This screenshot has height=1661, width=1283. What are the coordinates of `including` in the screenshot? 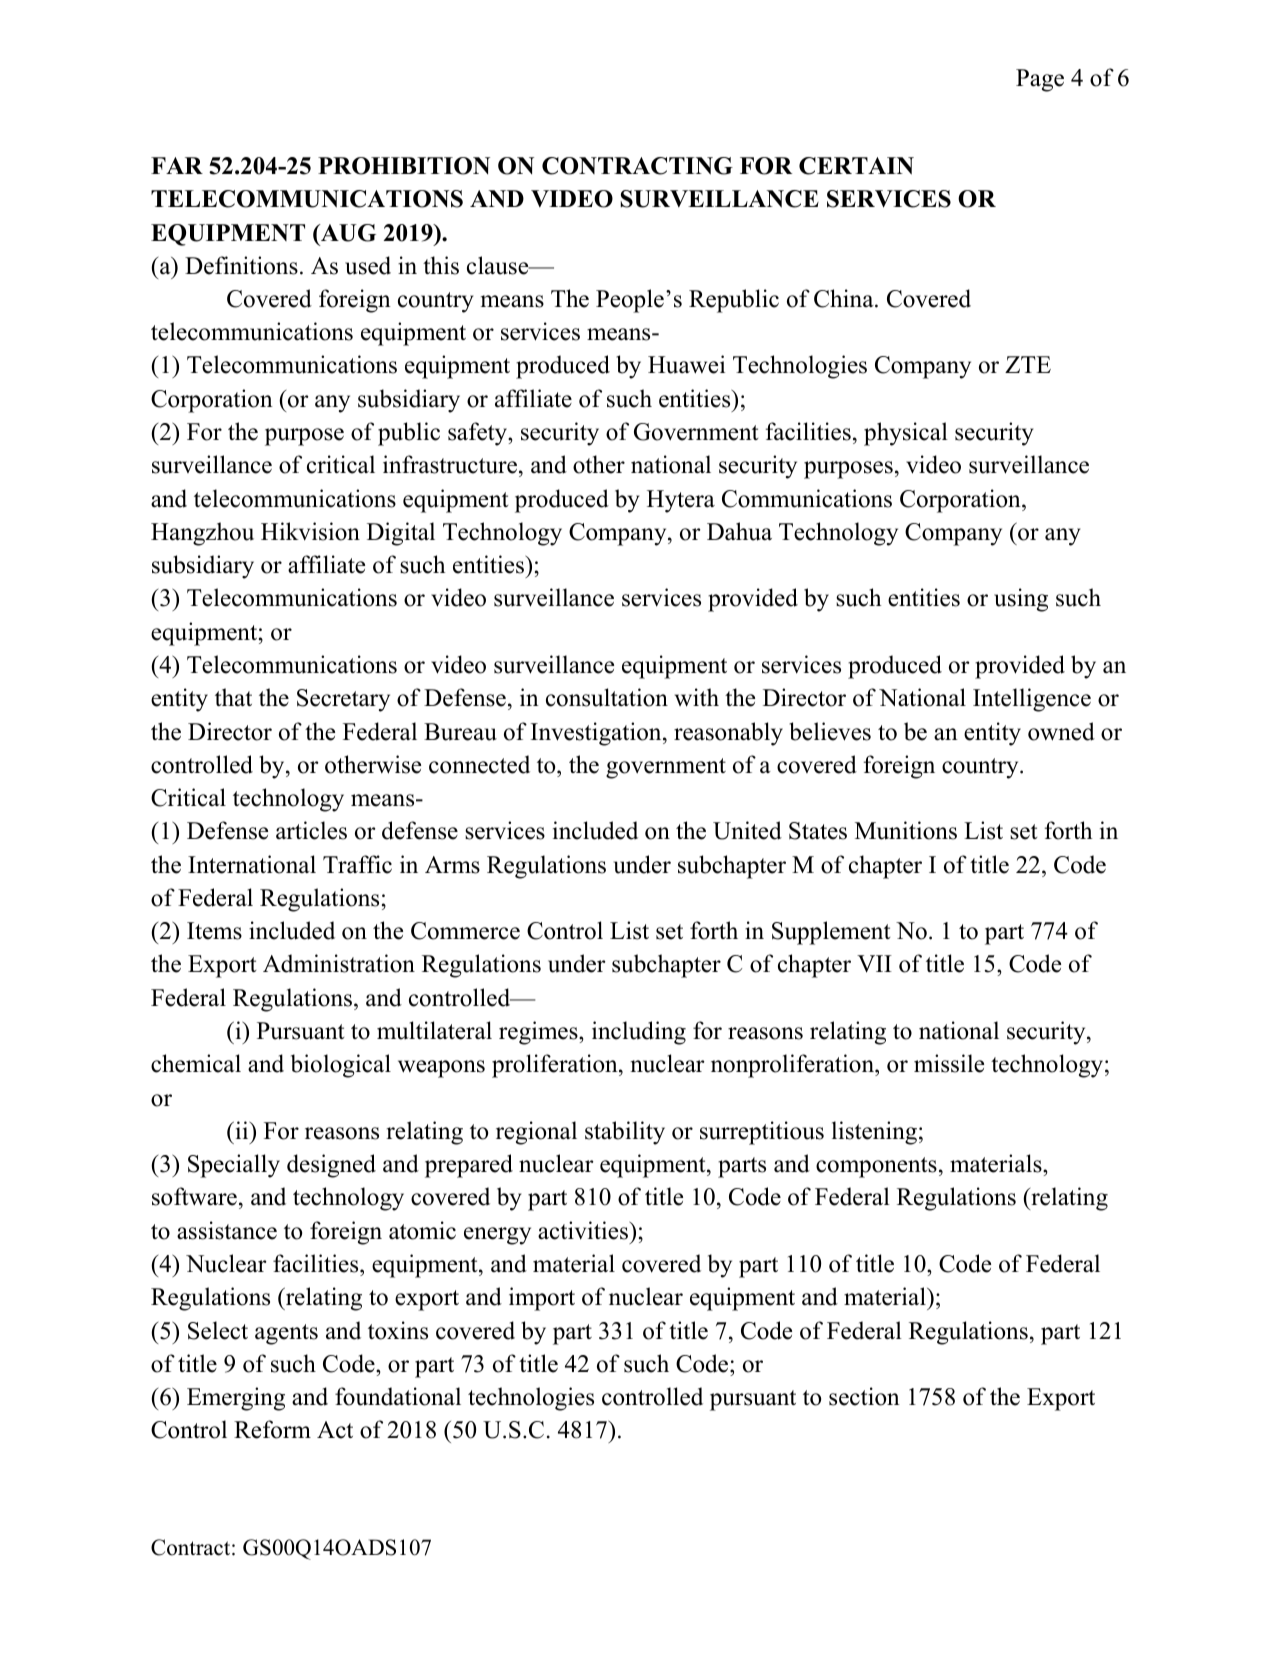 It's located at (639, 1033).
